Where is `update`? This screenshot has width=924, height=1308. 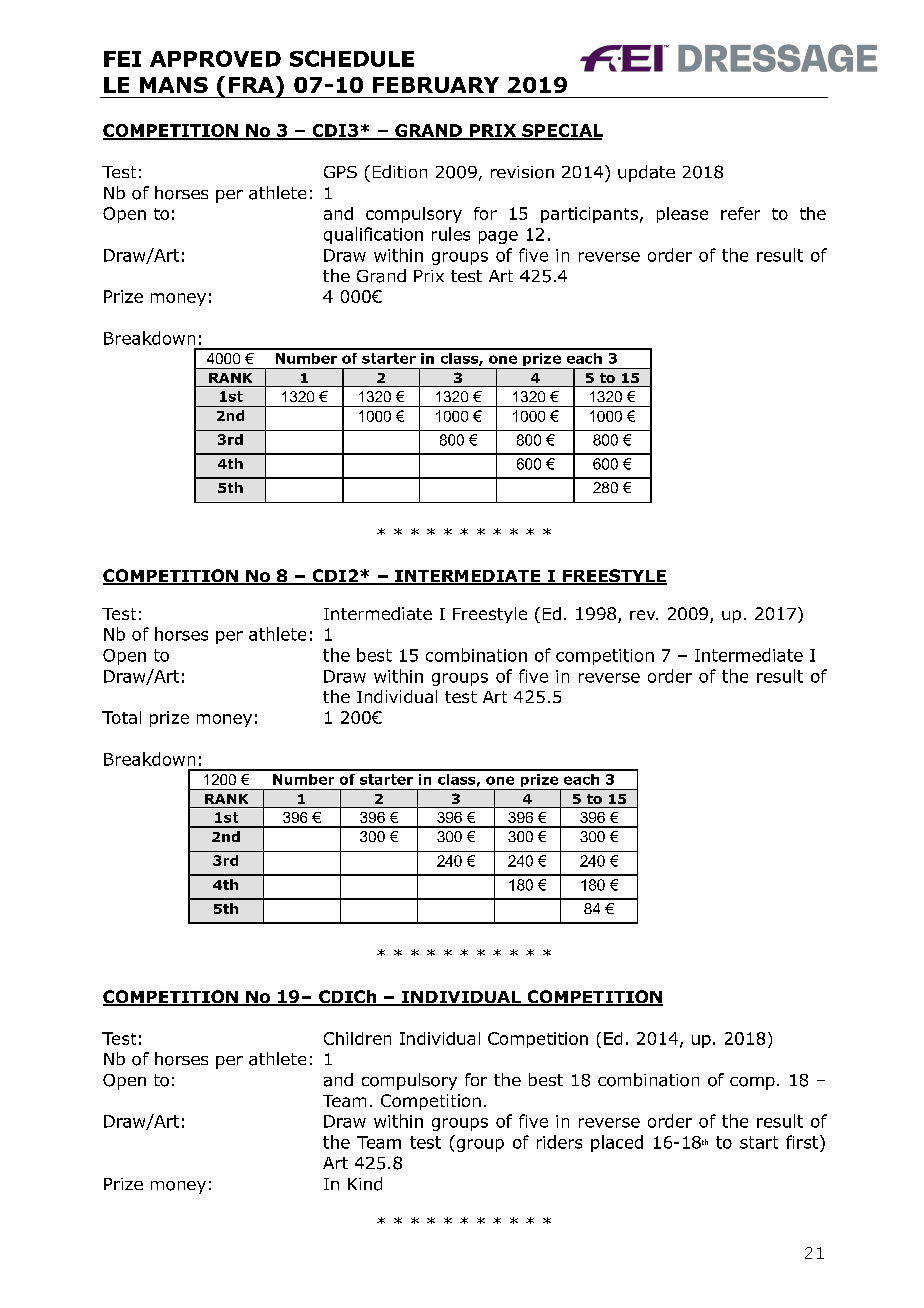 update is located at coordinates (646, 173).
